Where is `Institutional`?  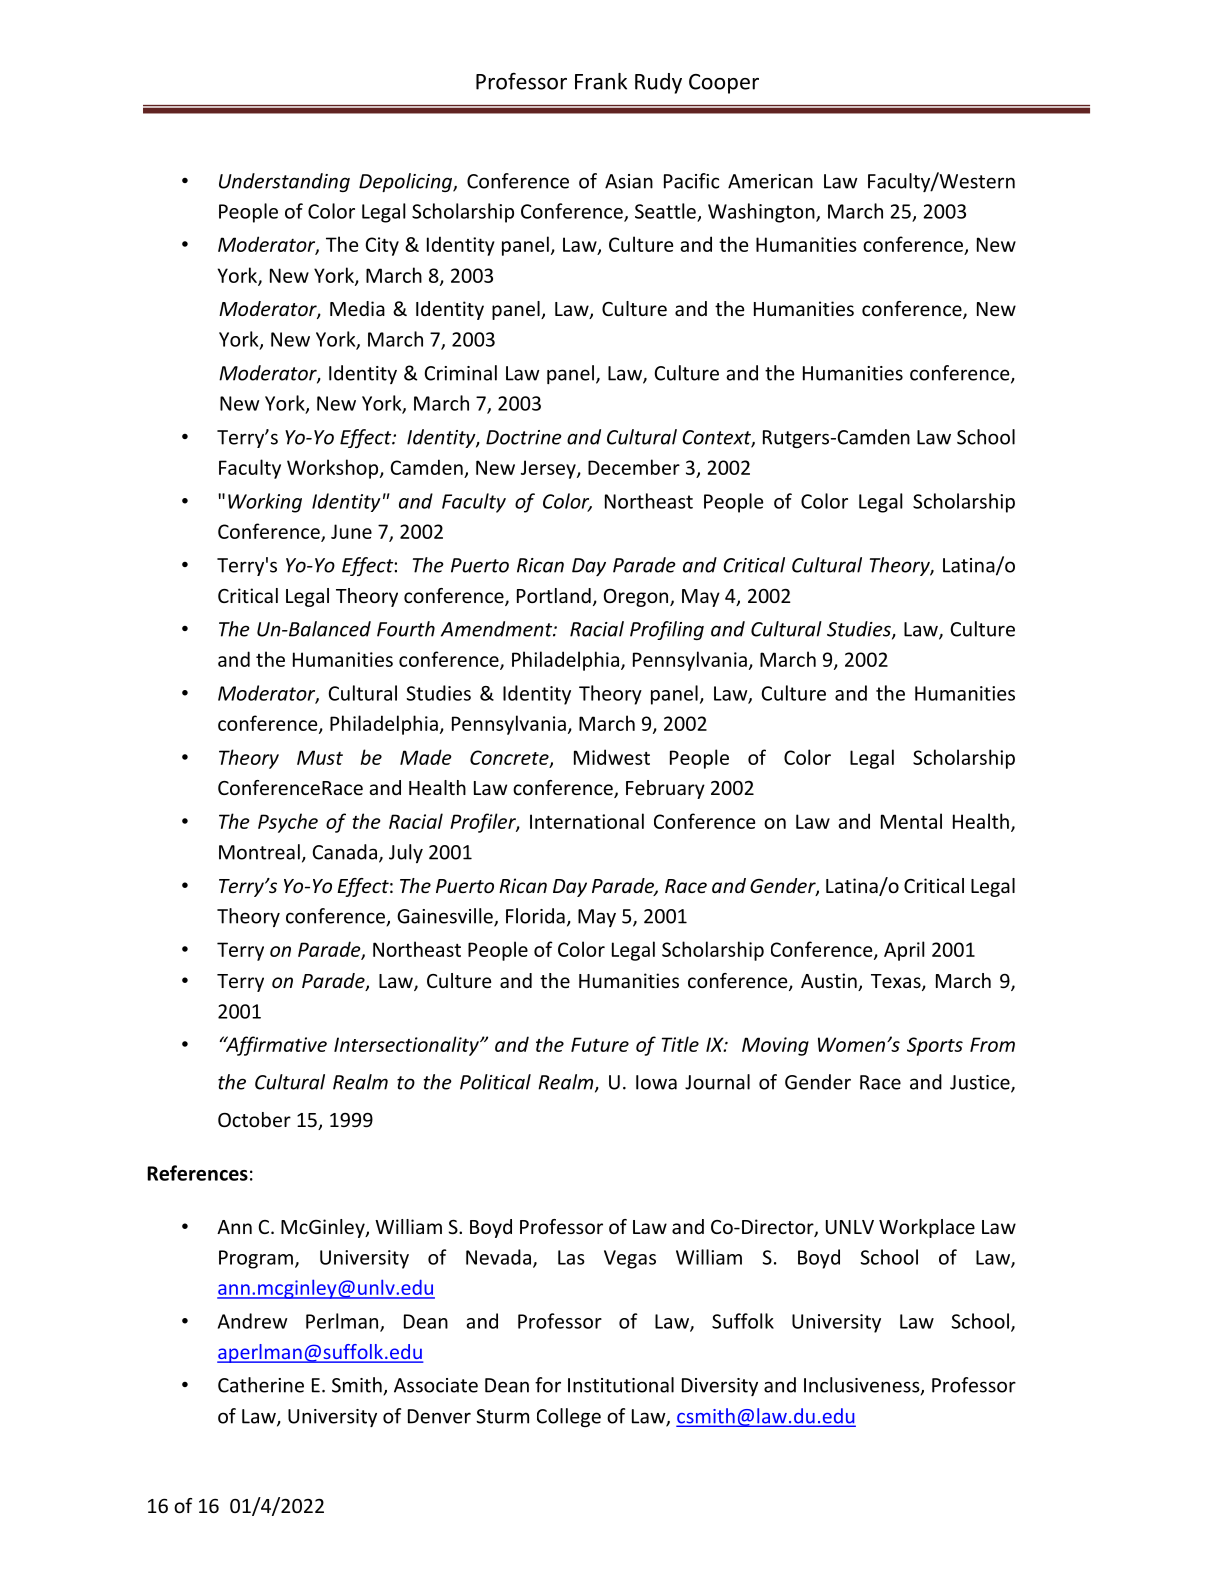 Institutional is located at coordinates (621, 1385).
